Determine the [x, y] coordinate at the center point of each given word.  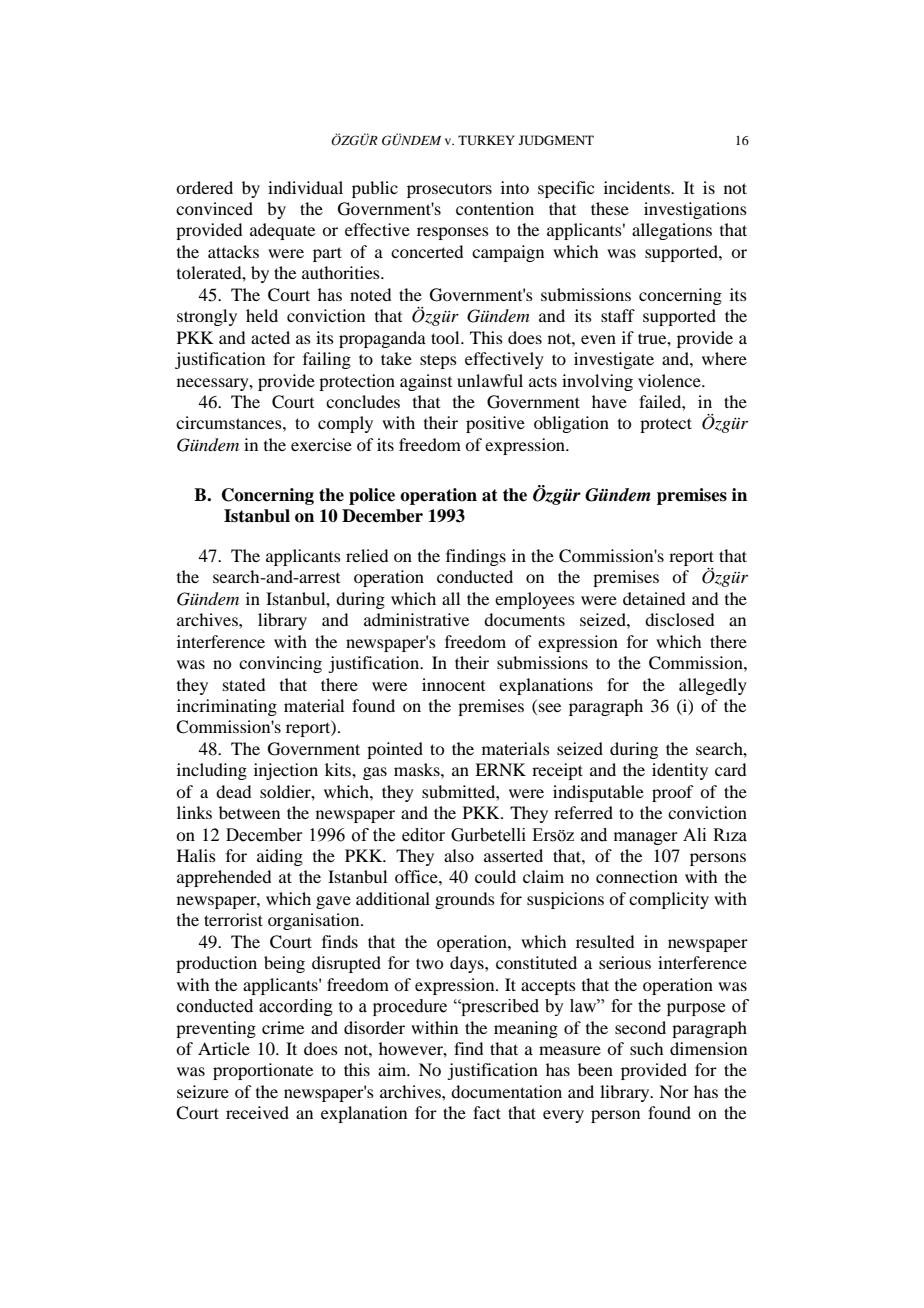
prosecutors [449, 191]
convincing [280, 664]
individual [305, 187]
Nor [674, 1091]
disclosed [679, 619]
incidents [638, 187]
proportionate [263, 1071]
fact [487, 1112]
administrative [416, 619]
